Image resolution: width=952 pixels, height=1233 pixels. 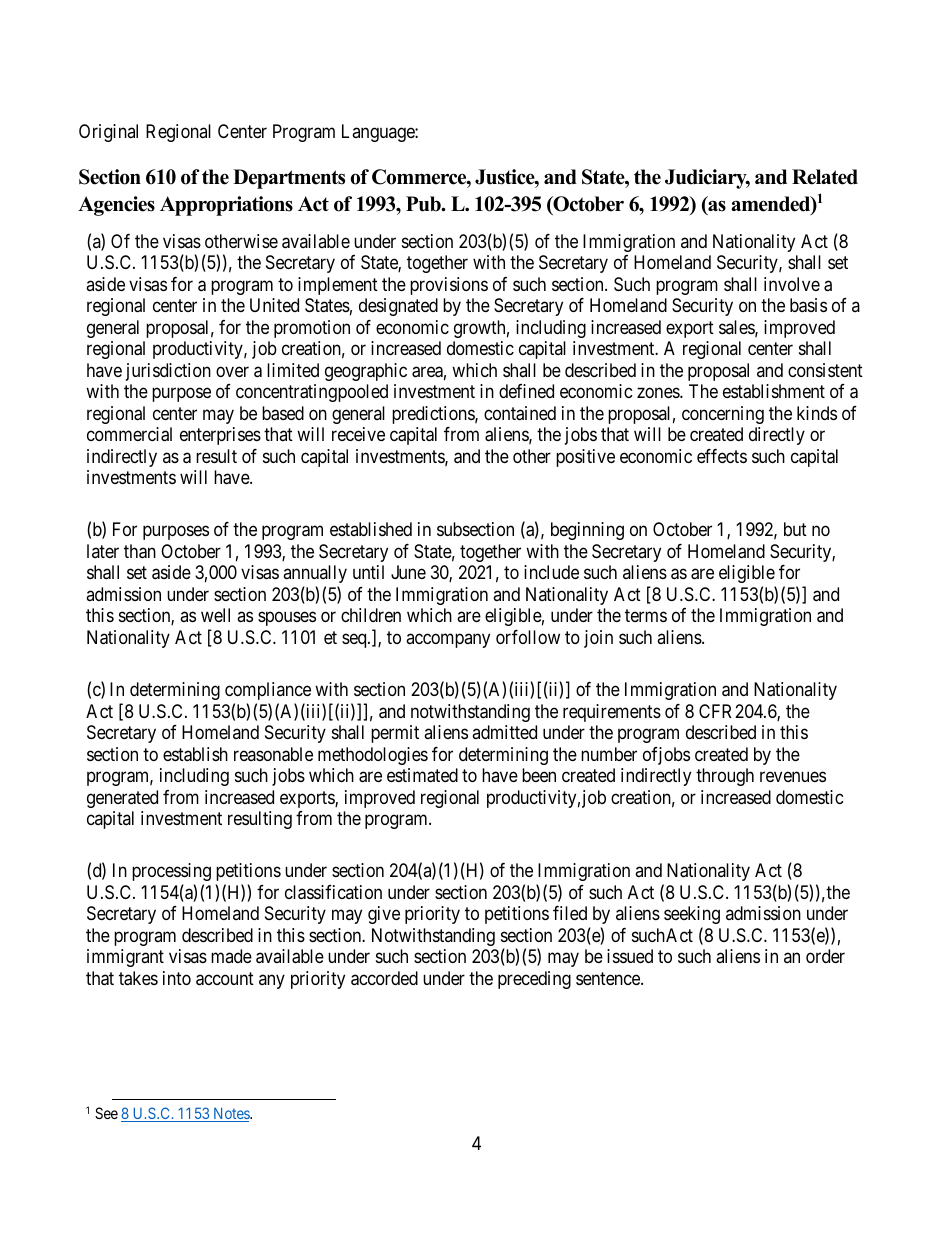 I want to click on terms, so click(x=646, y=616).
